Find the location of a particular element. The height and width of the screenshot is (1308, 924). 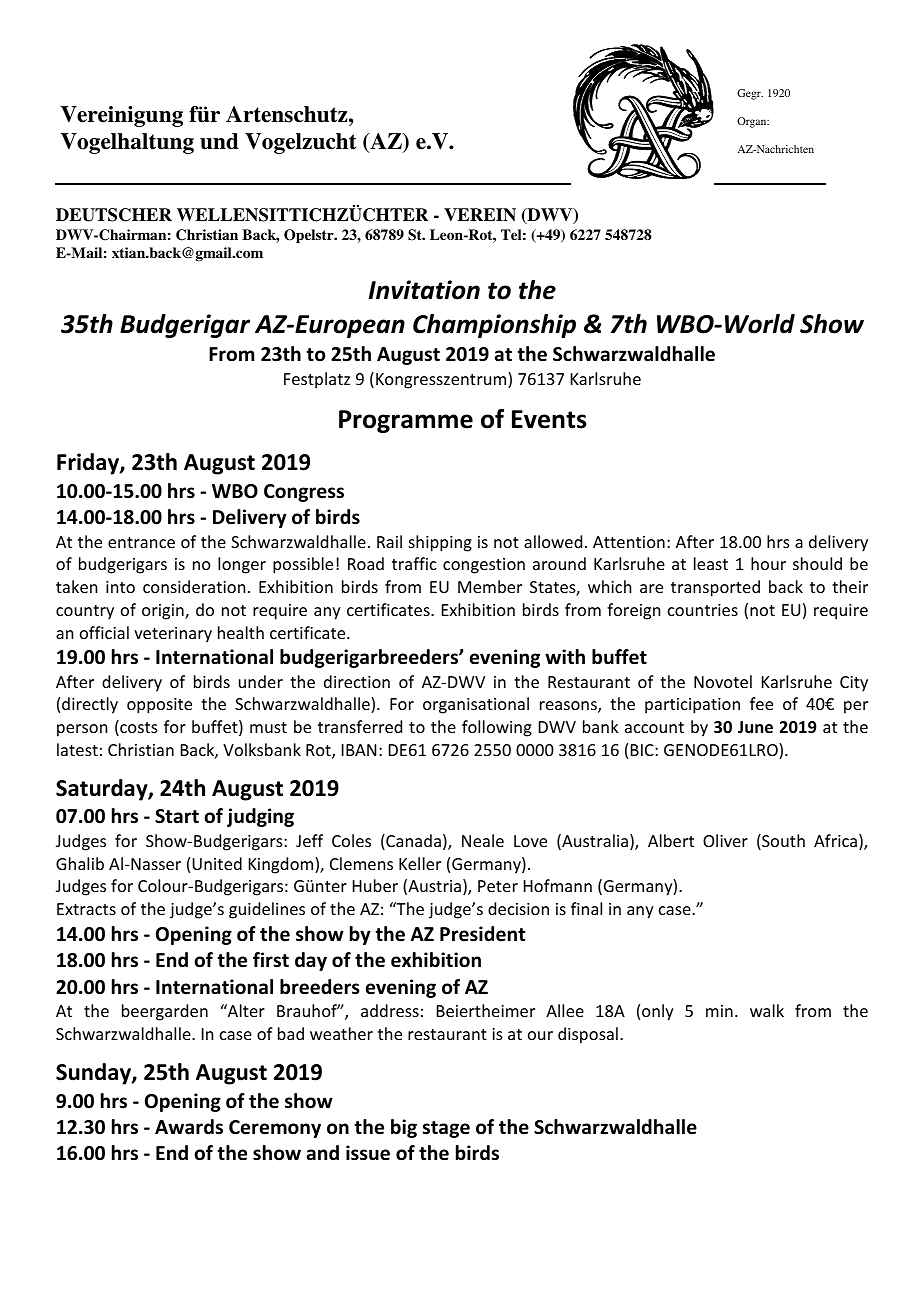

fee is located at coordinates (761, 703).
